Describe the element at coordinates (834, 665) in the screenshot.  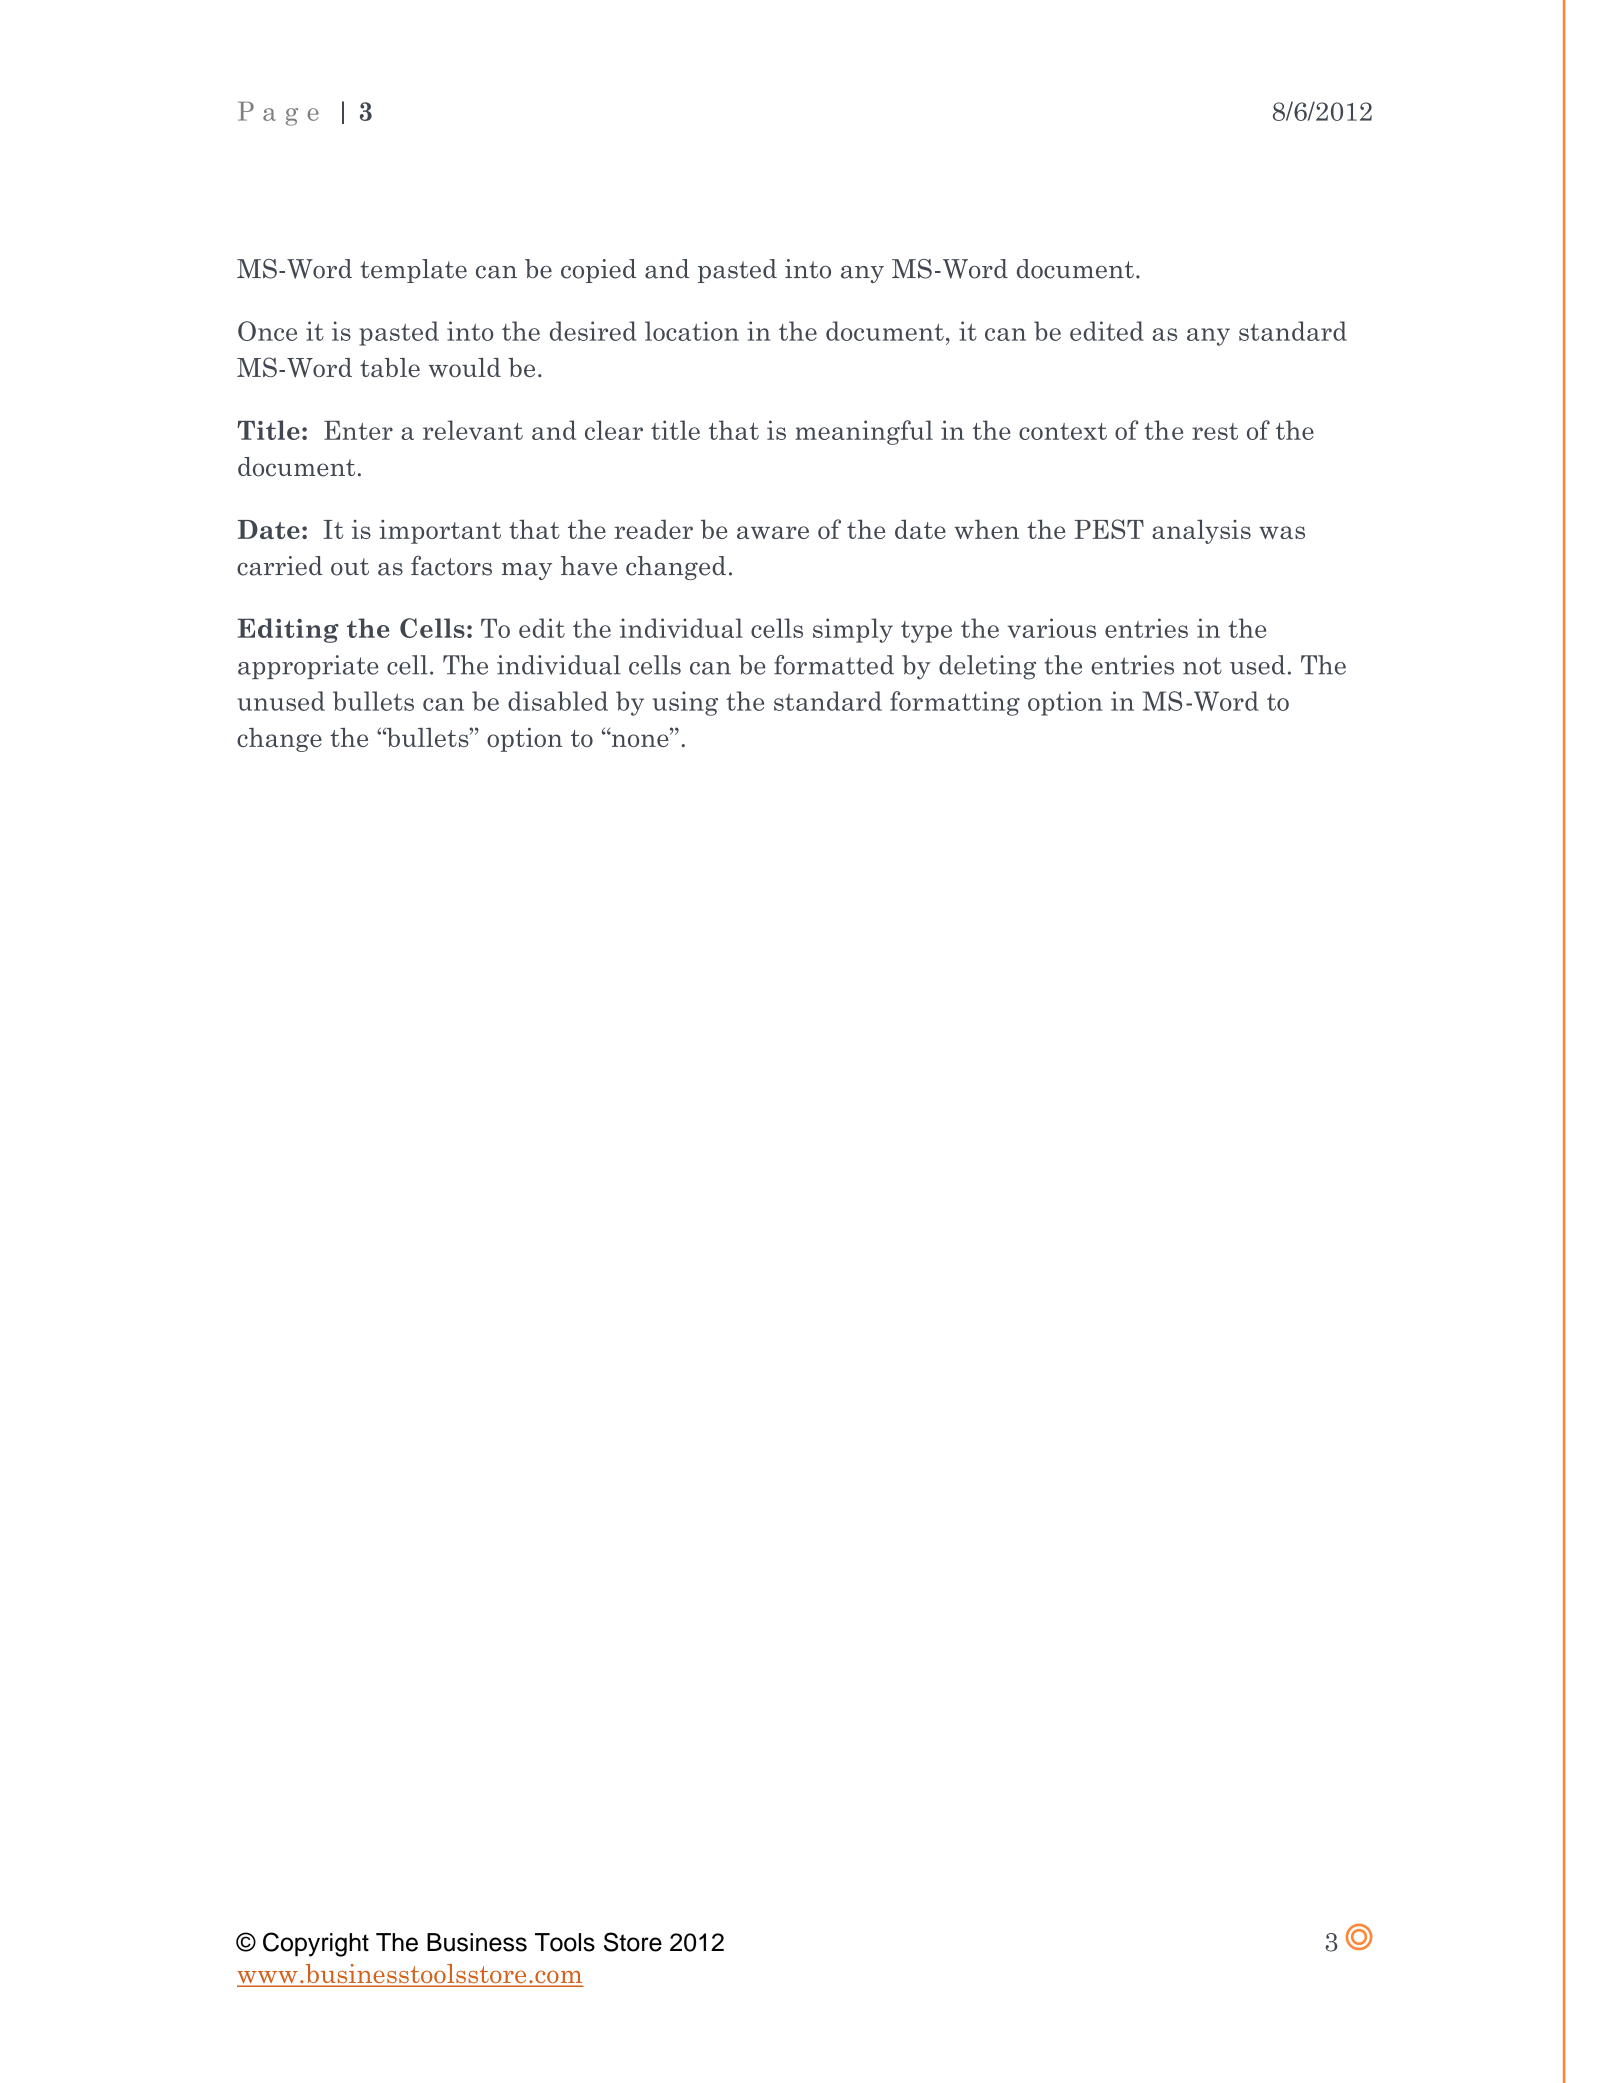
I see `formatted` at that location.
